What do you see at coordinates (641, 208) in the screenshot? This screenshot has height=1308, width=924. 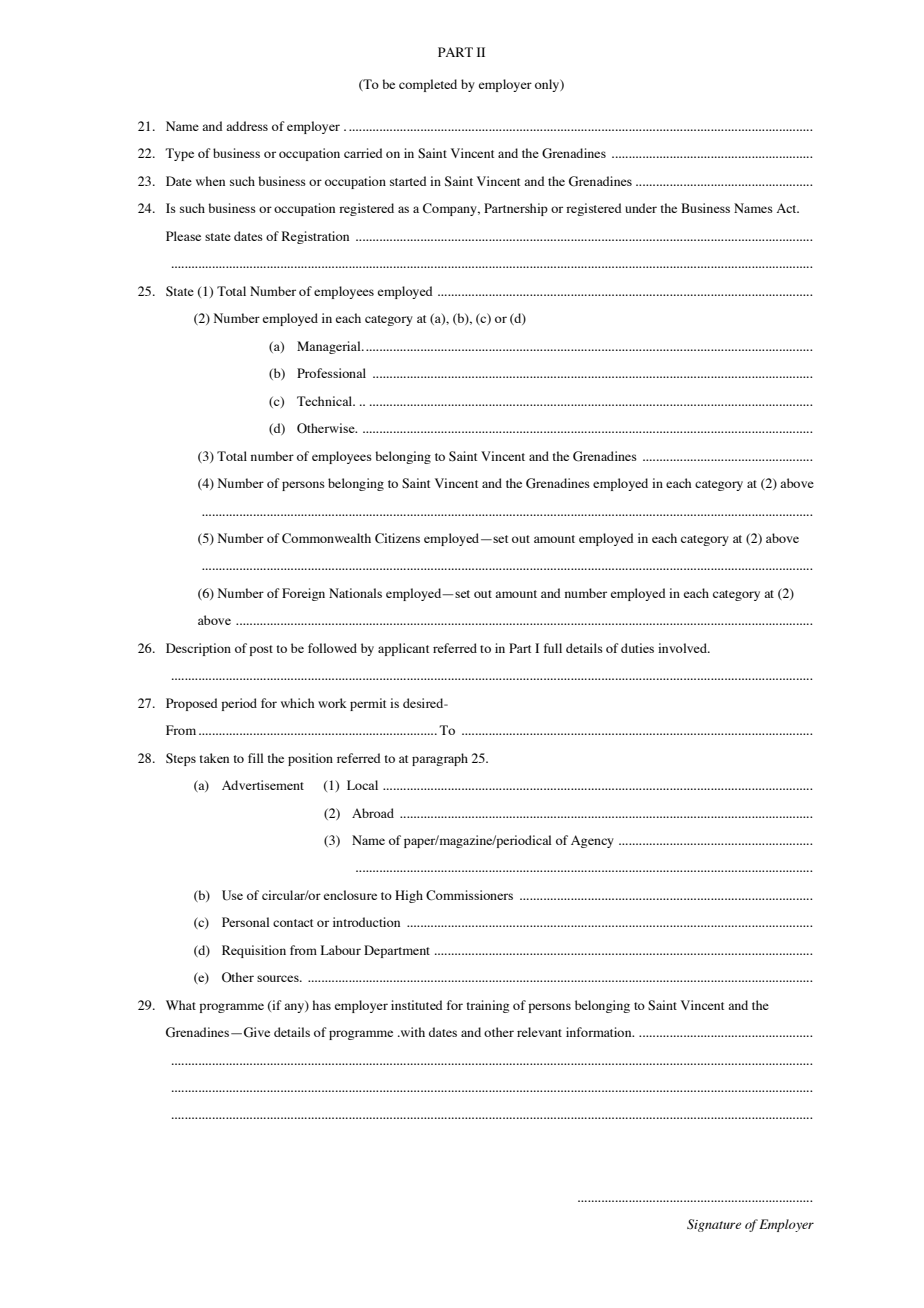 I see `under` at bounding box center [641, 208].
